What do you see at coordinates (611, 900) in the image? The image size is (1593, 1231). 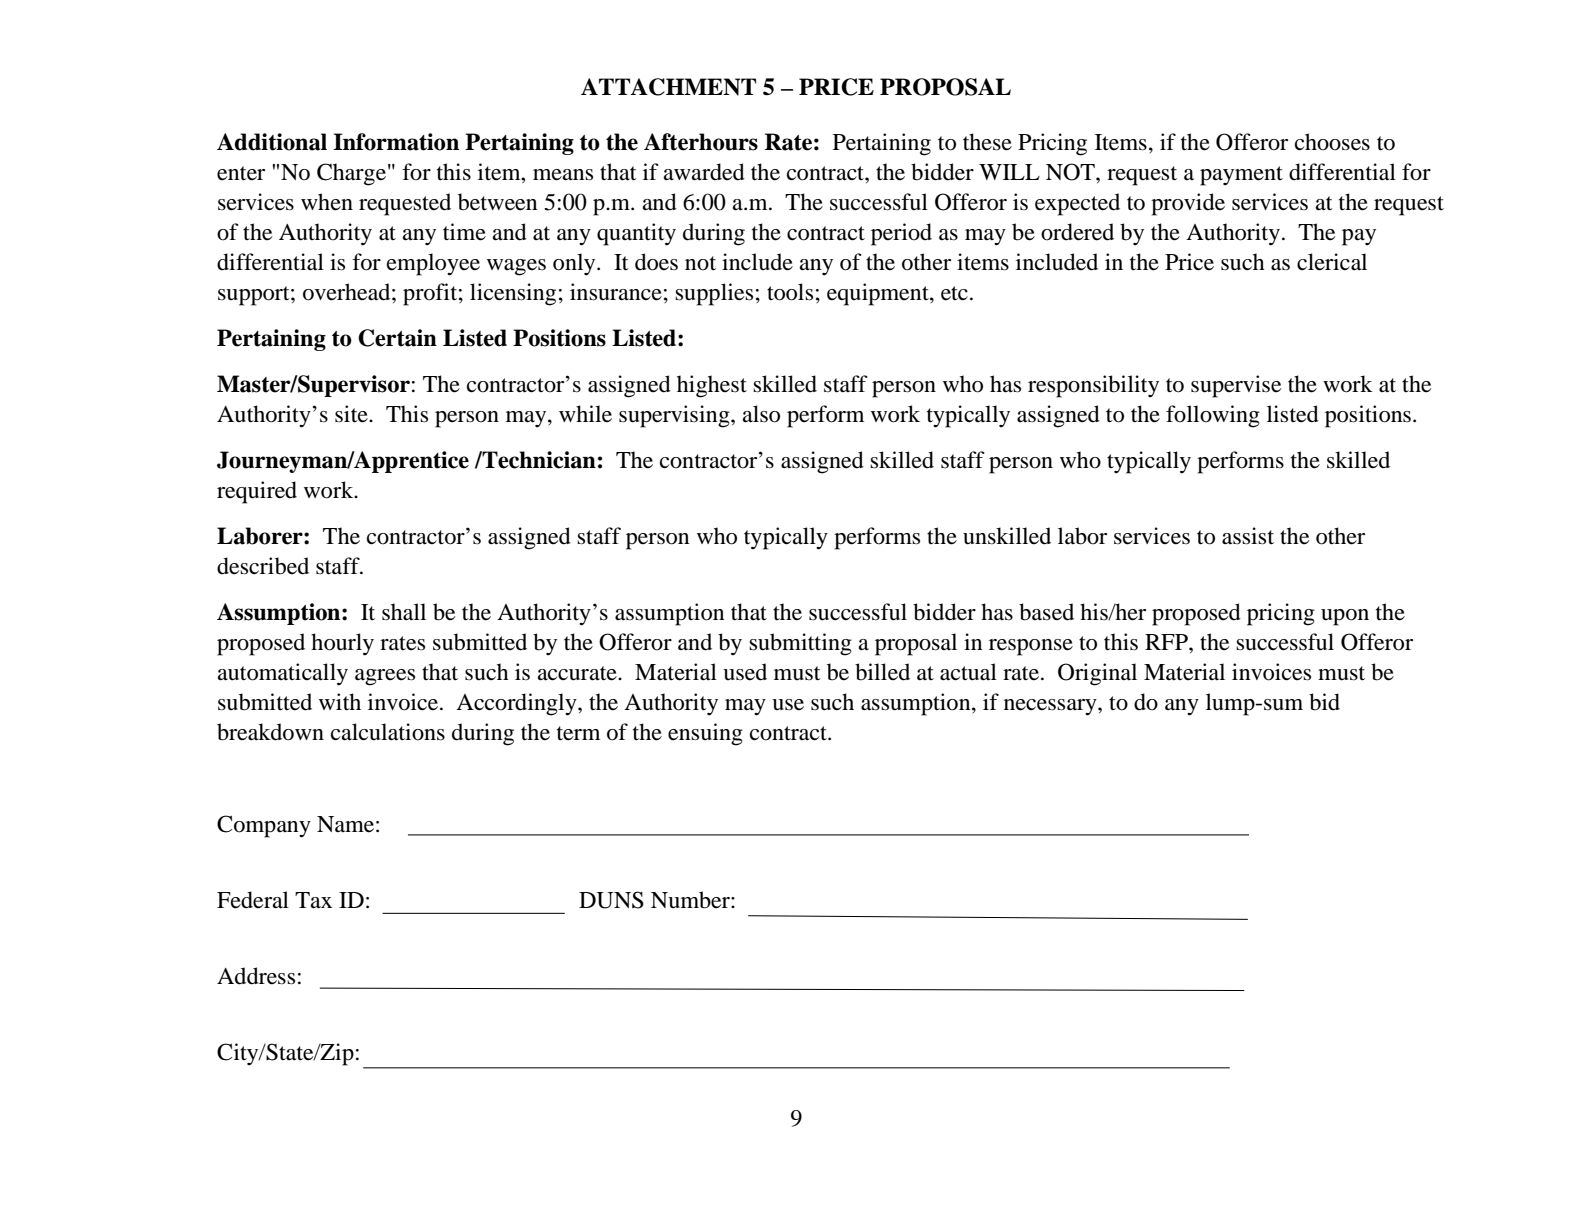 I see `DUNS` at bounding box center [611, 900].
